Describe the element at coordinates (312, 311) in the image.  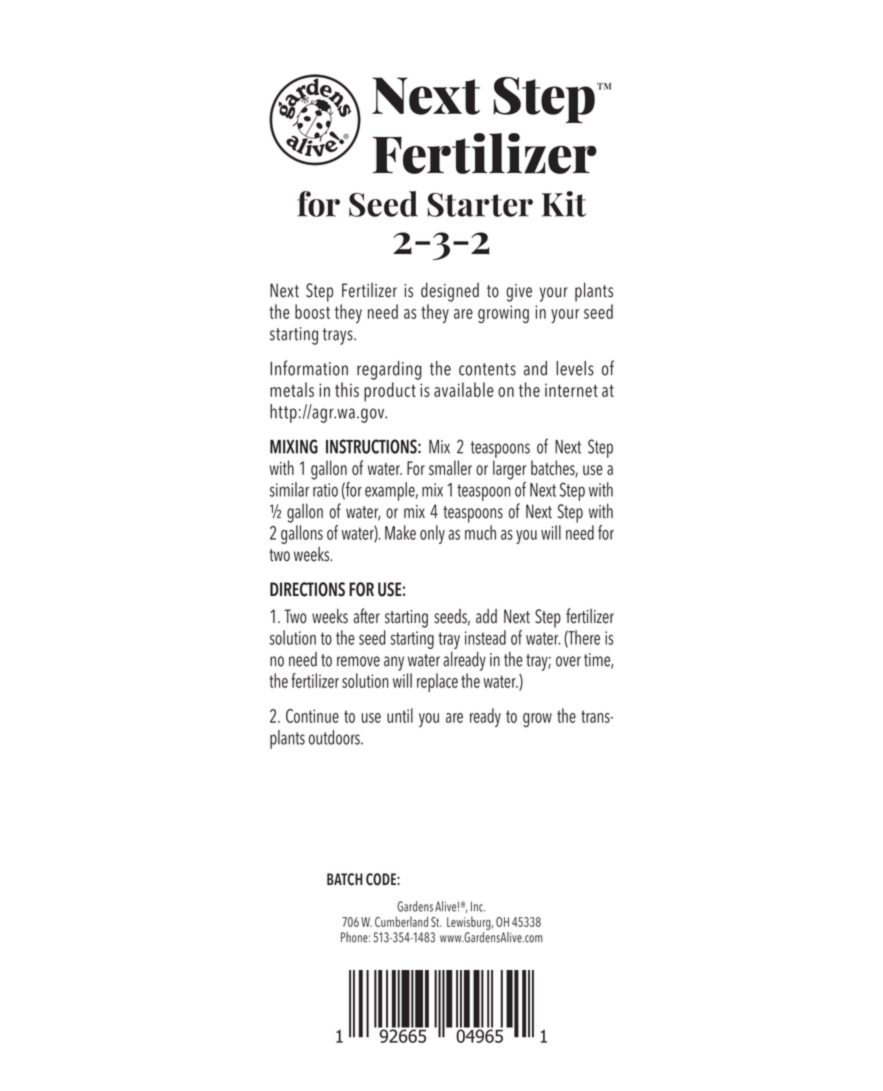
I see `boost` at that location.
